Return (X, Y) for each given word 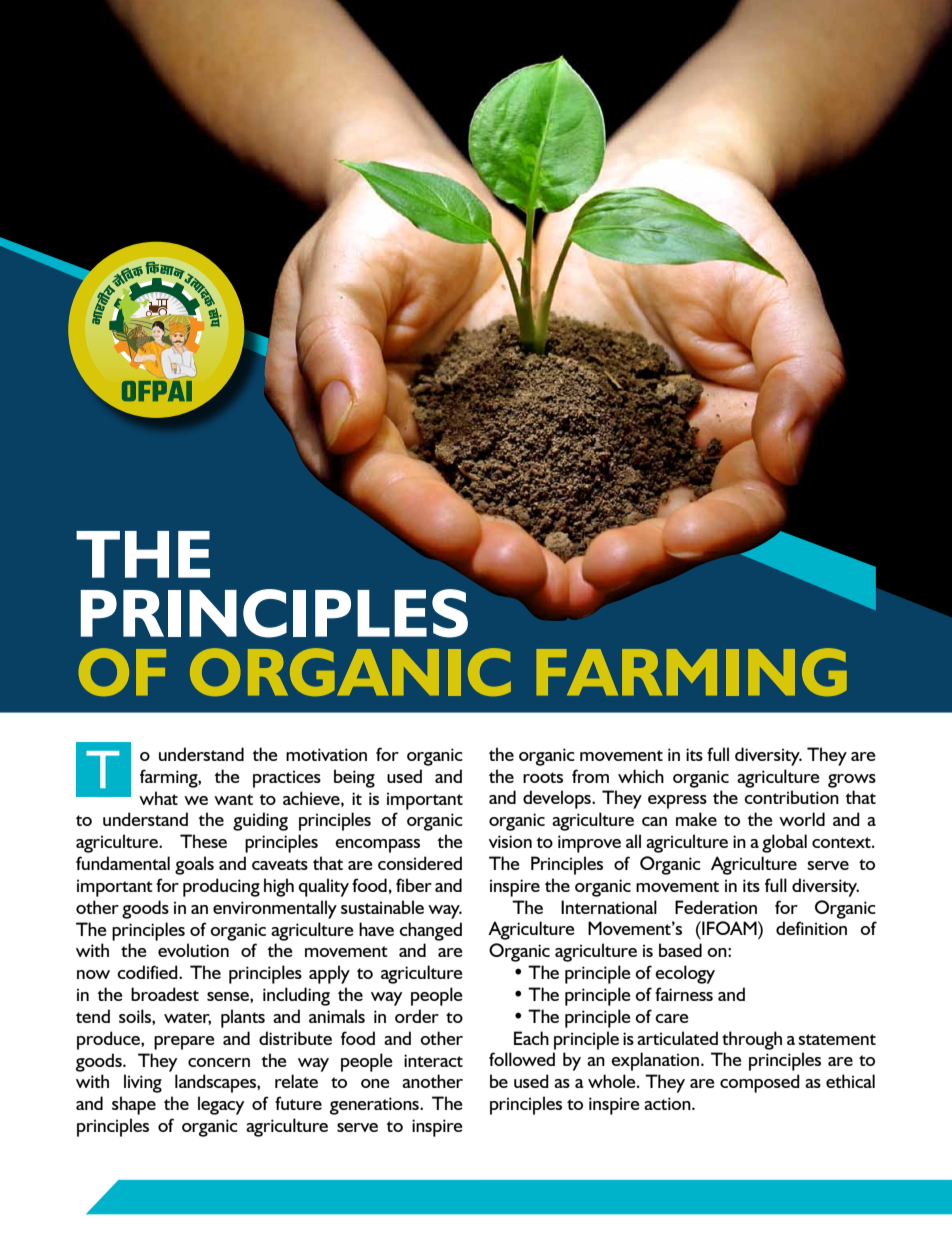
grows (852, 781)
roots (543, 777)
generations (375, 1106)
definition (811, 928)
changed (430, 931)
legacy (221, 1105)
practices (287, 779)
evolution (193, 950)
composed (760, 1083)
